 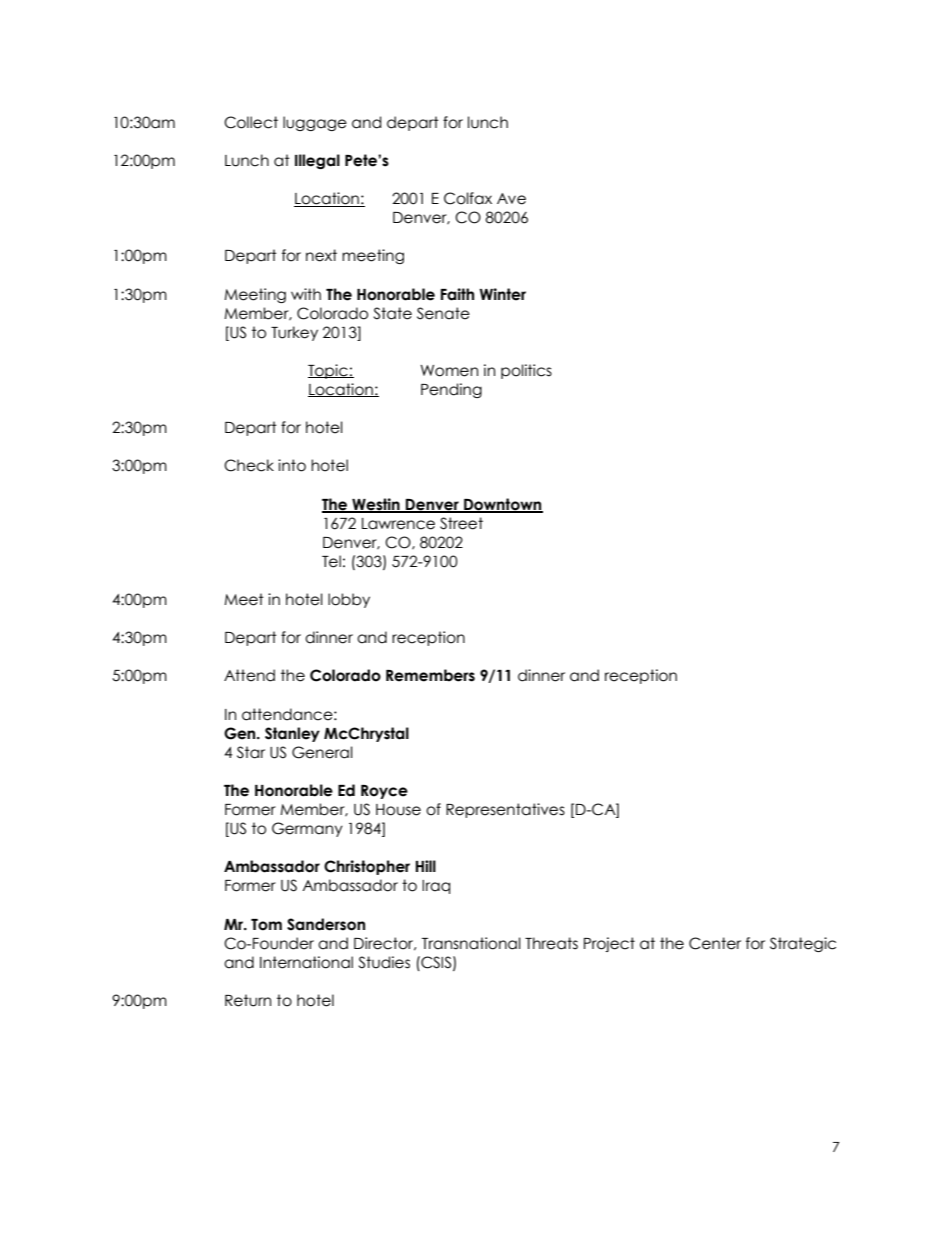 I want to click on Illegal, so click(x=317, y=161).
